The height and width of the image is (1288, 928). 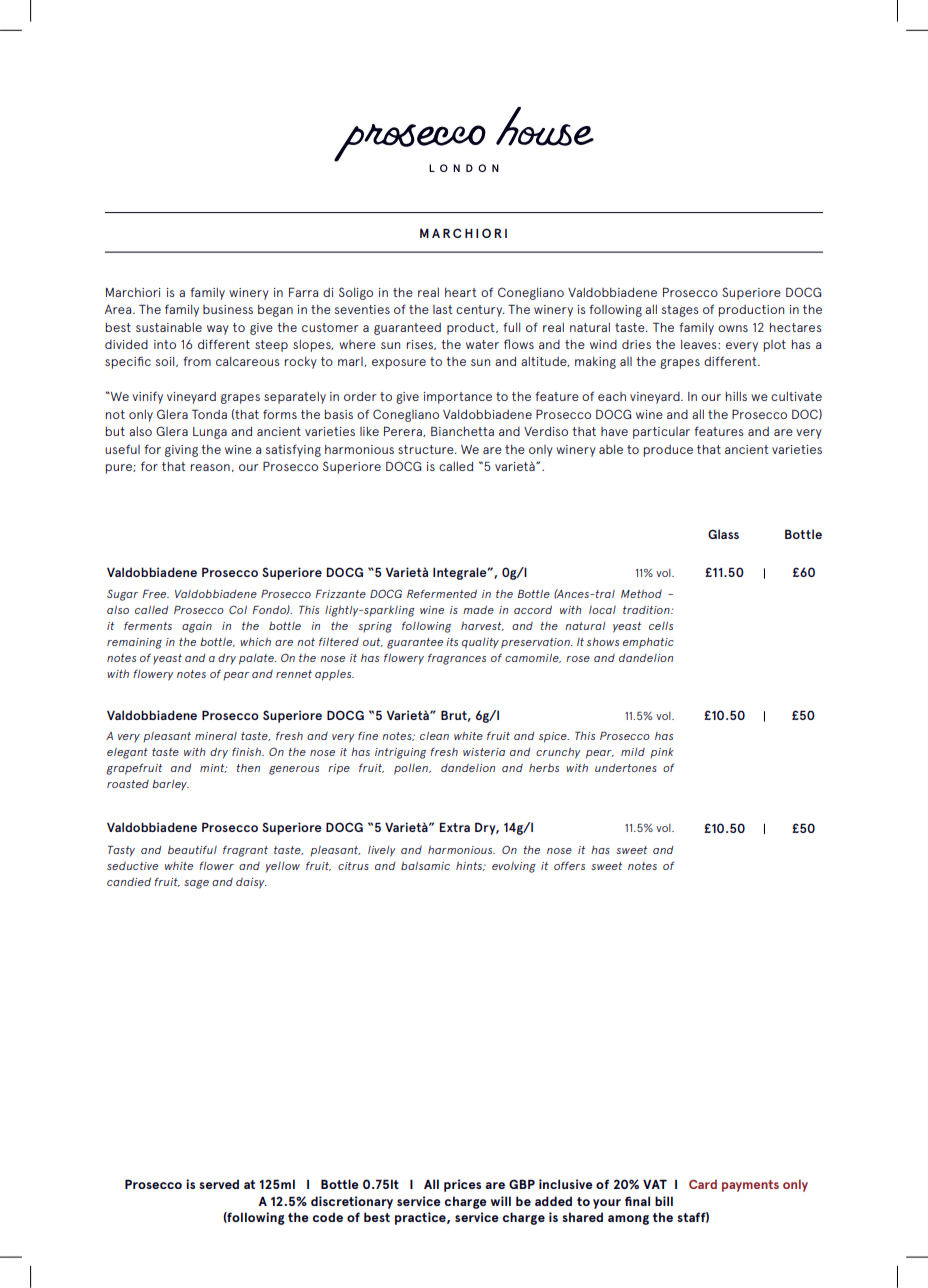 I want to click on way, so click(x=218, y=330).
